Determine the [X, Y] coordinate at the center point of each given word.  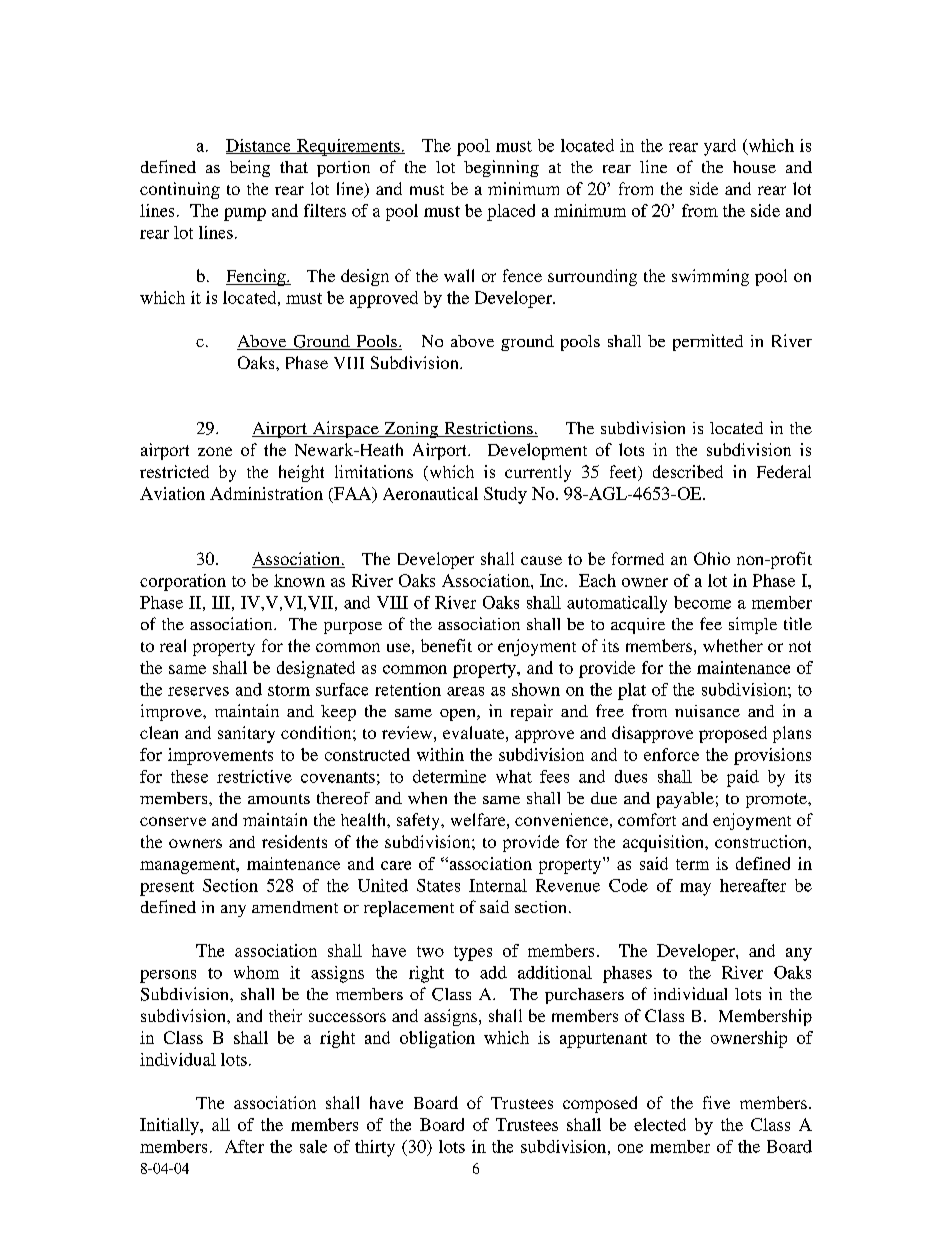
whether [733, 645]
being [250, 168]
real [173, 645]
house [754, 167]
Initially [170, 1126]
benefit [446, 645]
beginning [501, 168]
